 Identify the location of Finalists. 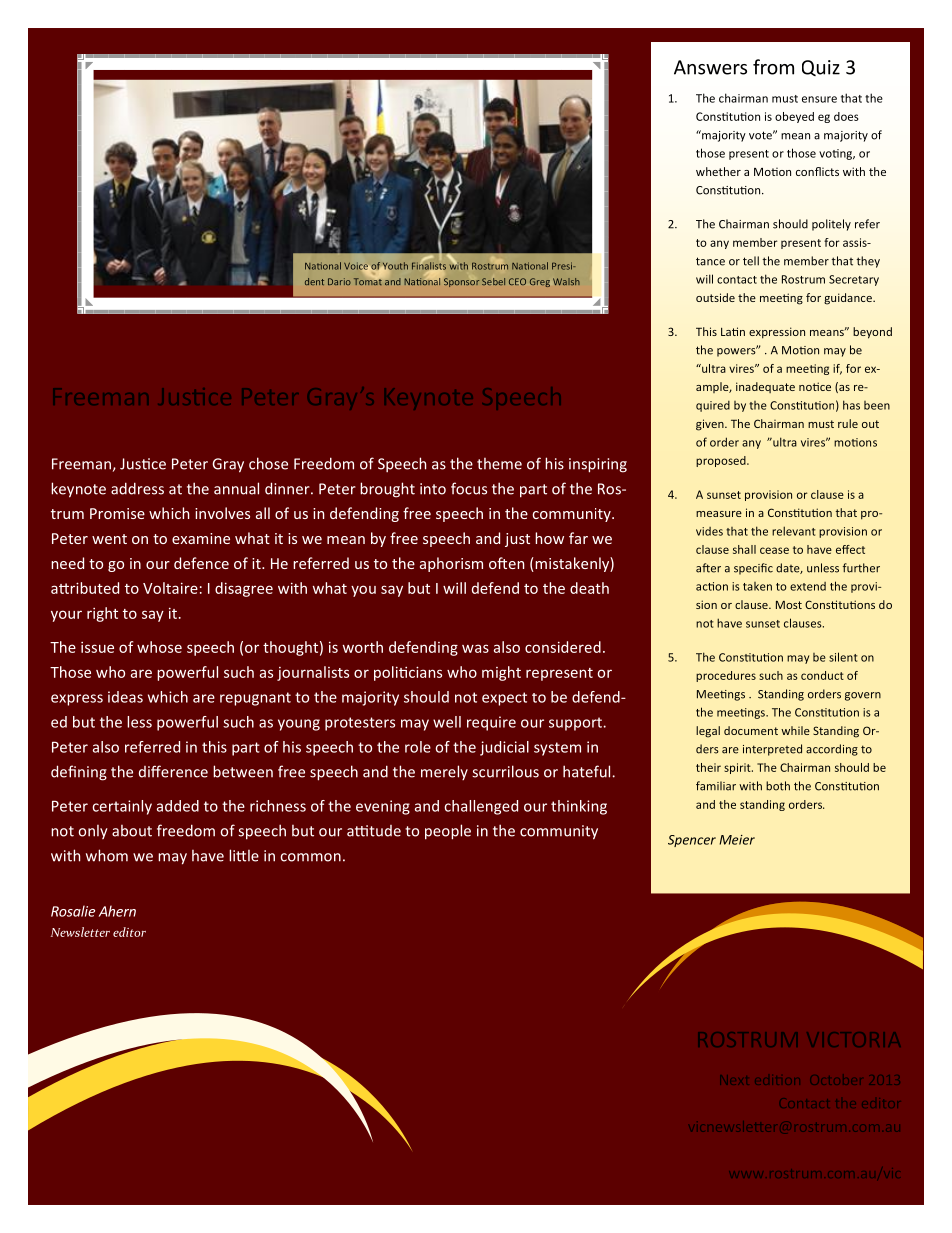
(429, 265).
